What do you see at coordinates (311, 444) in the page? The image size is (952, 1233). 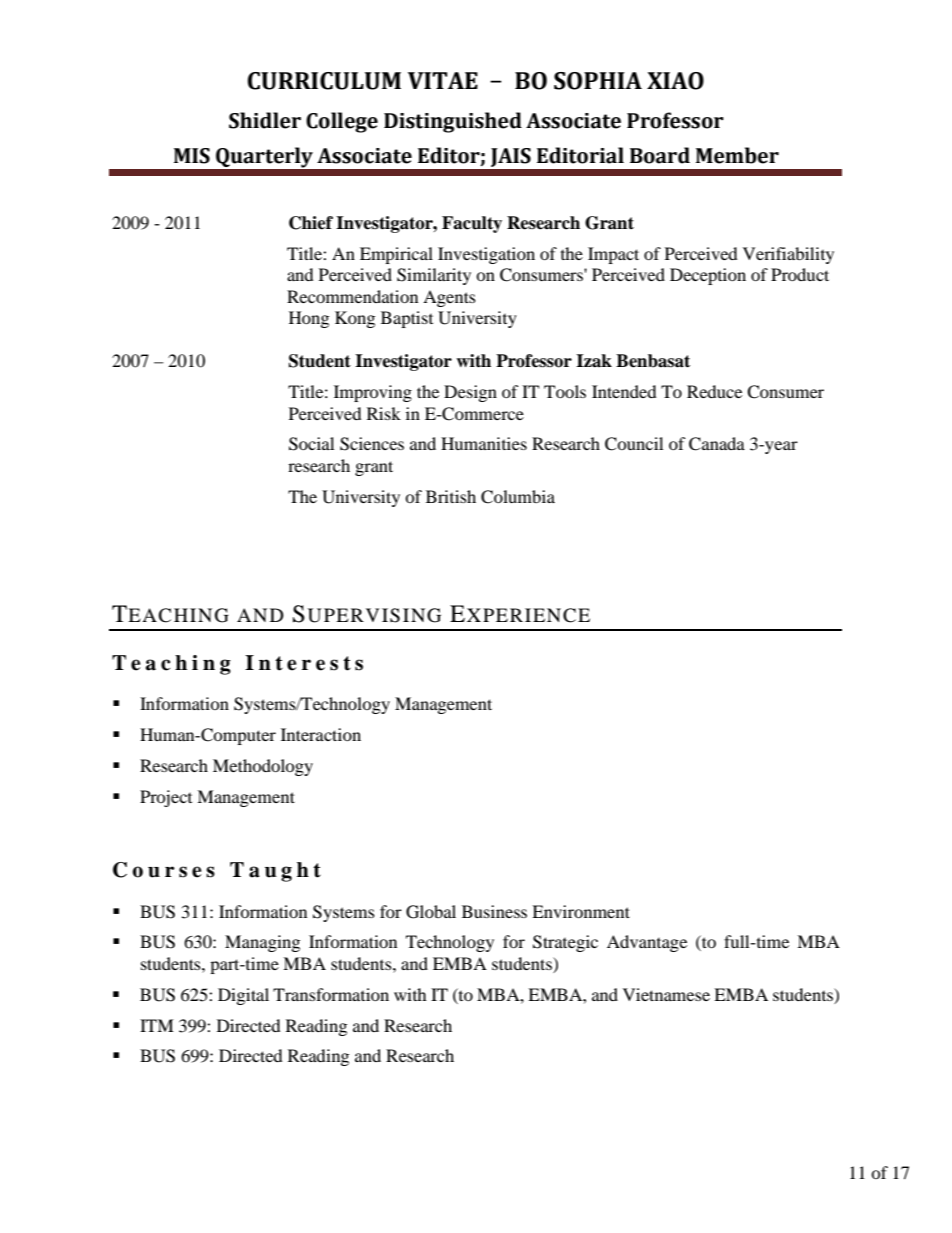 I see `Social` at bounding box center [311, 444].
